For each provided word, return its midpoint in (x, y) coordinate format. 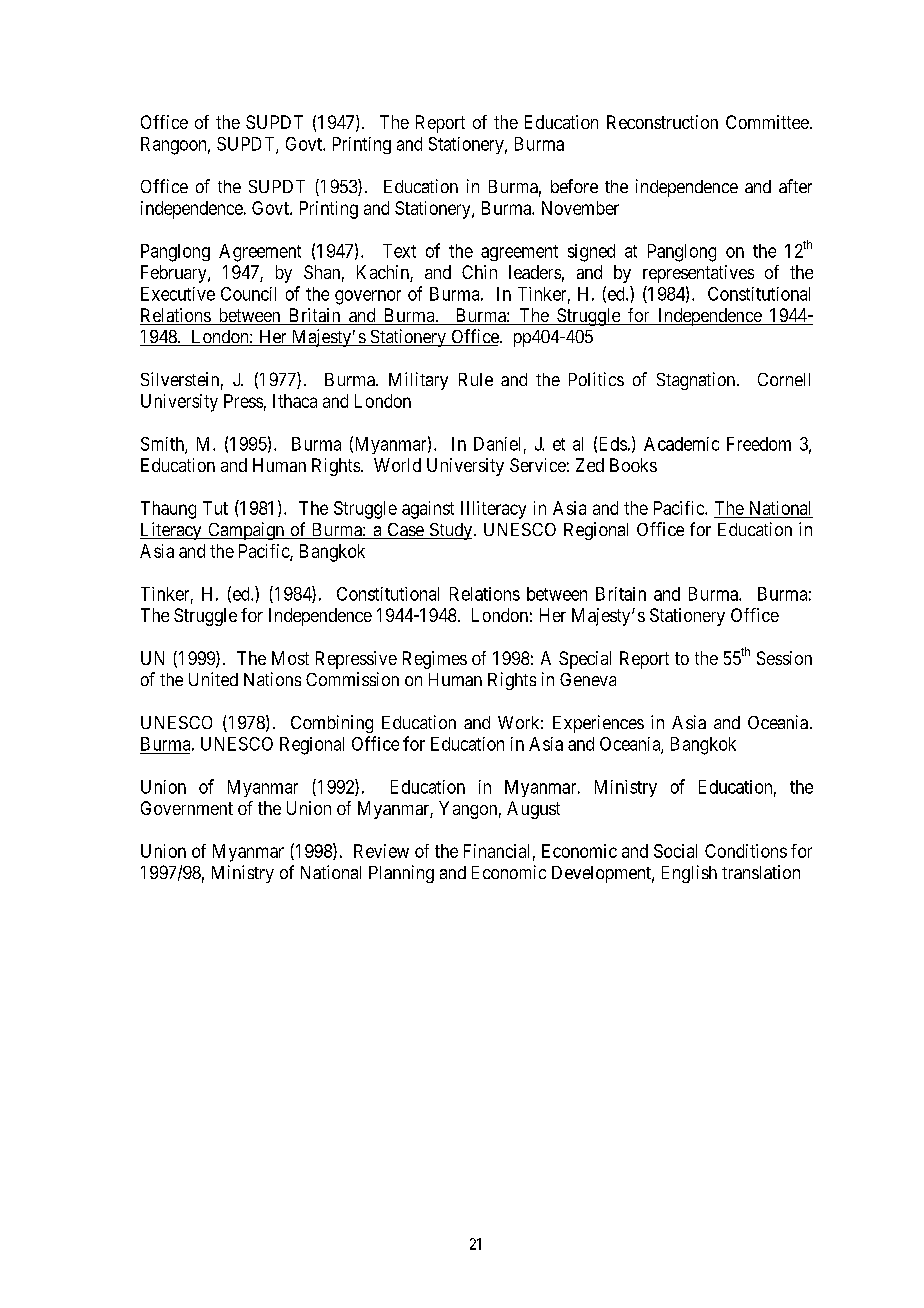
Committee (767, 122)
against (428, 510)
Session (784, 658)
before (574, 186)
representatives (698, 274)
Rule (476, 379)
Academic (681, 444)
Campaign (246, 531)
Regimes (435, 660)
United (213, 679)
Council (248, 294)
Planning (401, 874)
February (175, 274)
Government (187, 808)
